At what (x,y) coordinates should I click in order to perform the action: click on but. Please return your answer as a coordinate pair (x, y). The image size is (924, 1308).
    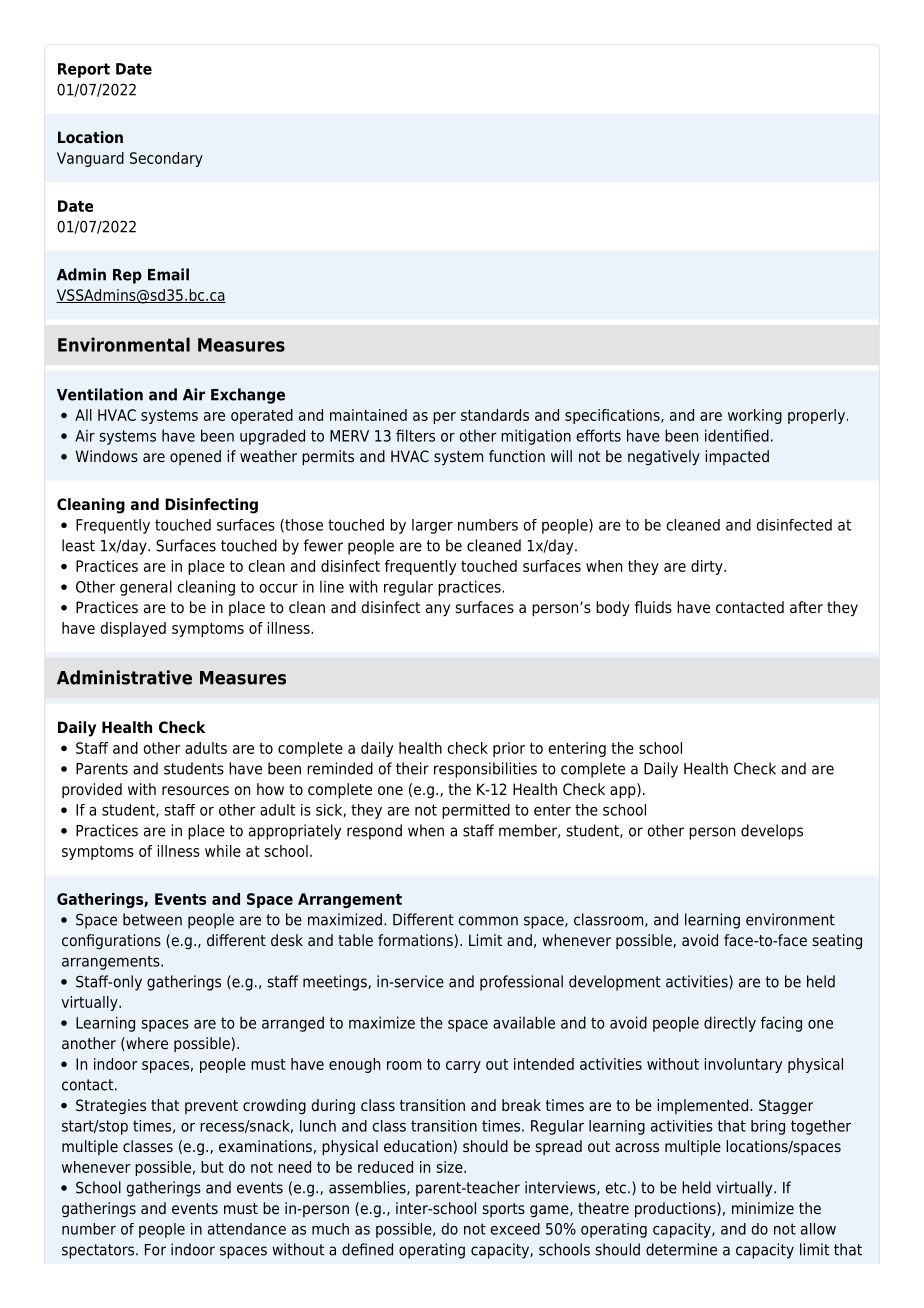
    Looking at the image, I should click on (212, 1167).
